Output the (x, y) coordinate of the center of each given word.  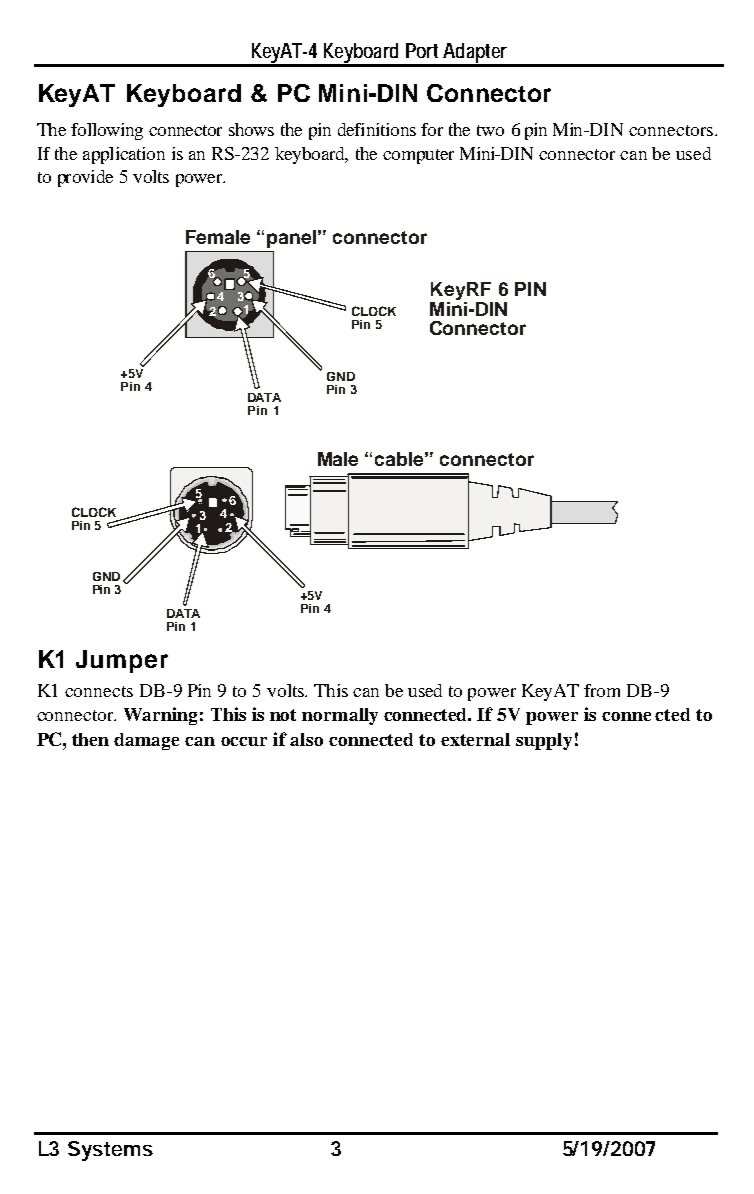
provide (85, 178)
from (602, 690)
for (432, 129)
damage (146, 741)
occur (244, 741)
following (107, 131)
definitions (377, 129)
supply (544, 741)
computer (418, 156)
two (490, 130)
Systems (110, 1151)
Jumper (122, 661)
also (306, 739)
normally (340, 716)
